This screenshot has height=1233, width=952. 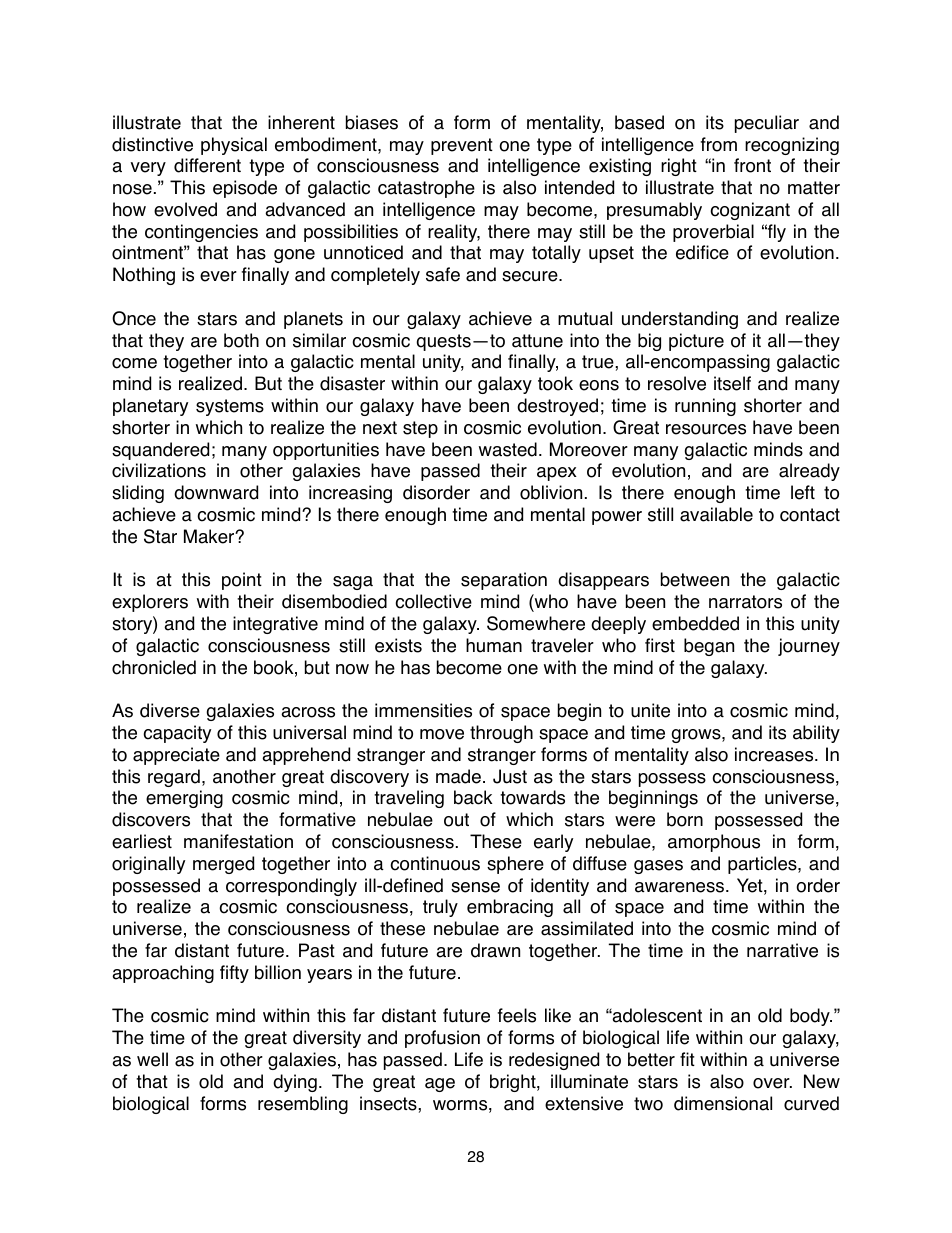 What do you see at coordinates (440, 1085) in the screenshot?
I see `age` at bounding box center [440, 1085].
